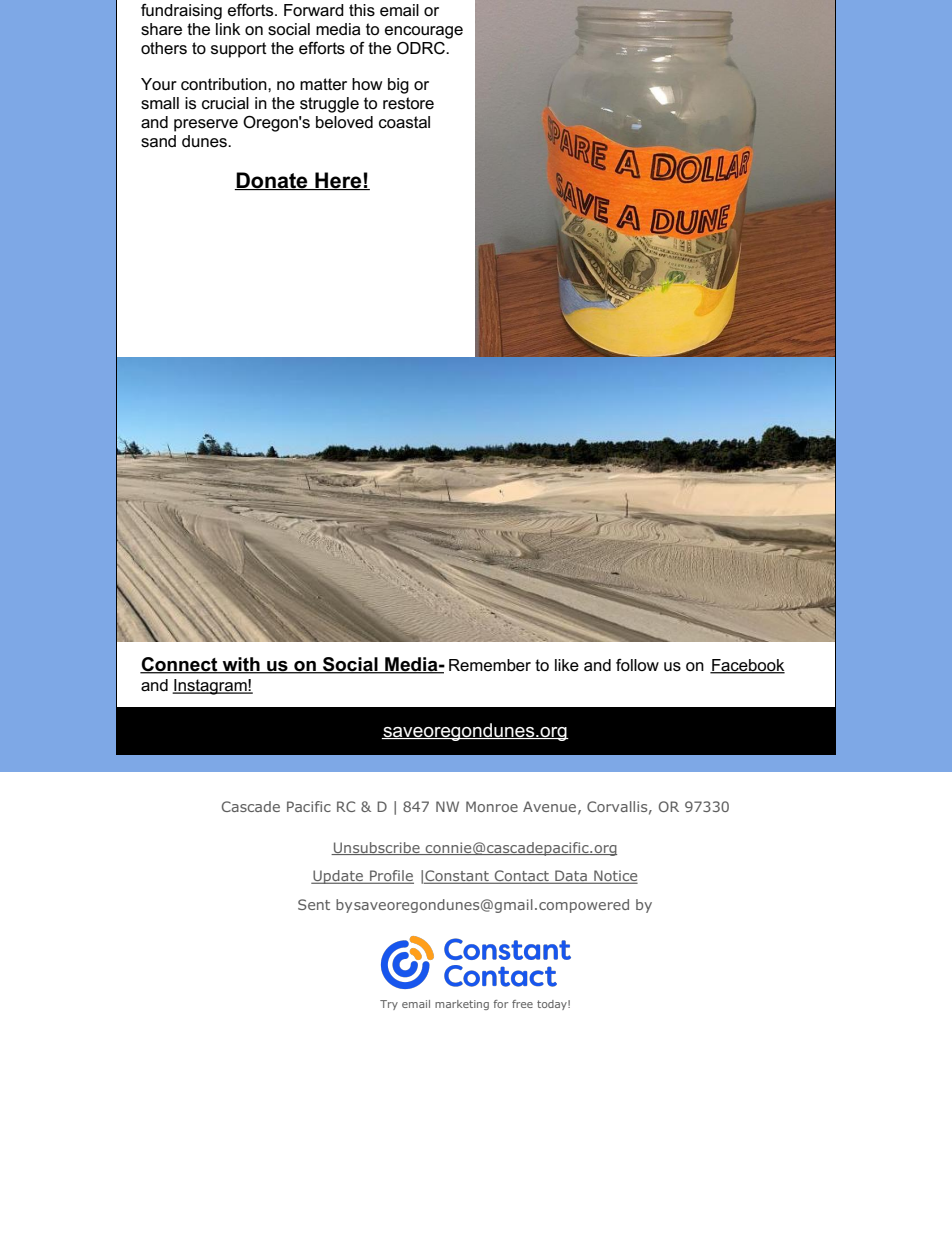 The height and width of the image is (1233, 952). I want to click on follow, so click(637, 665).
